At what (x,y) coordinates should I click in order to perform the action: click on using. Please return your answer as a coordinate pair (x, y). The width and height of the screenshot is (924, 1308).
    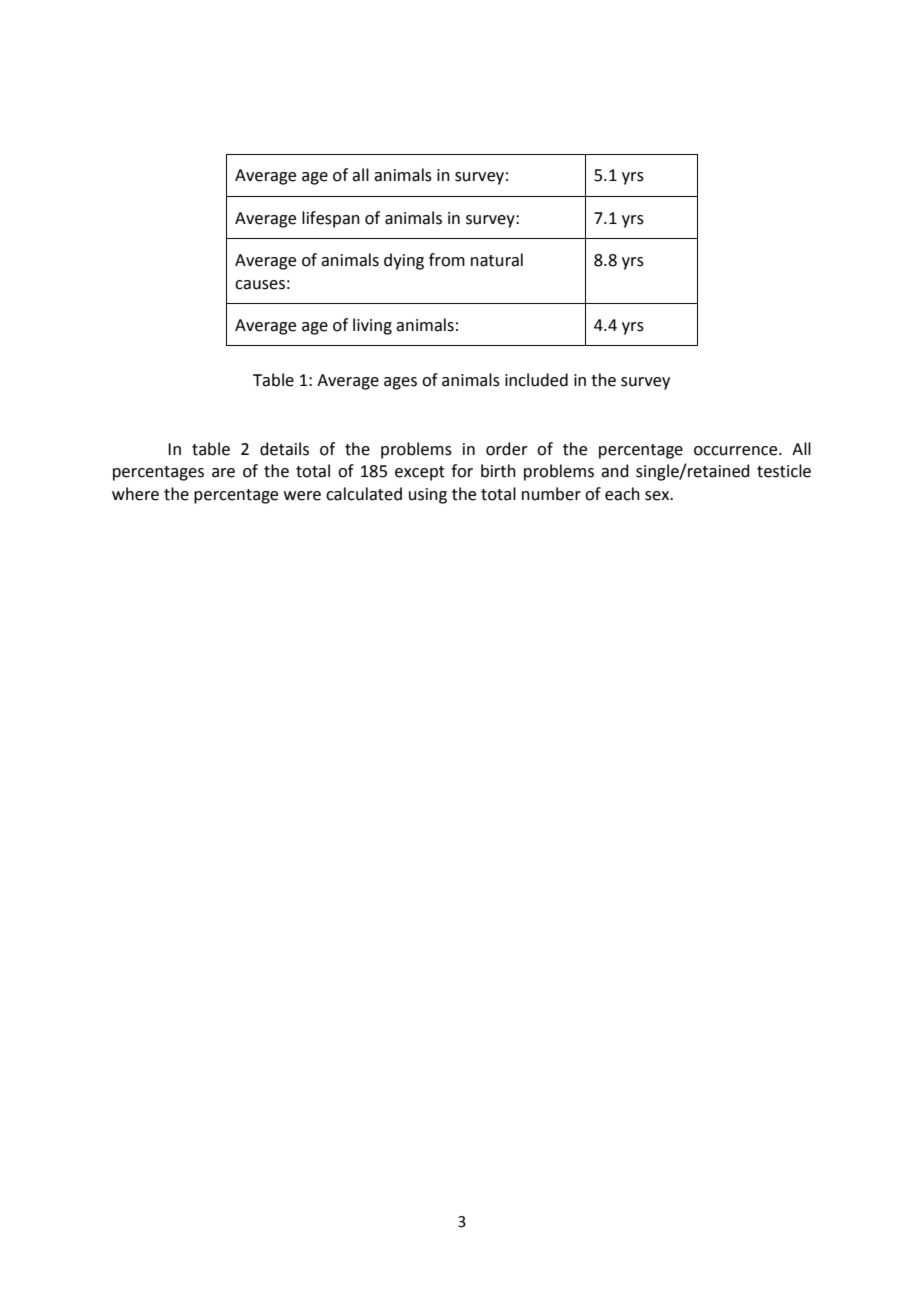
    Looking at the image, I should click on (428, 496).
